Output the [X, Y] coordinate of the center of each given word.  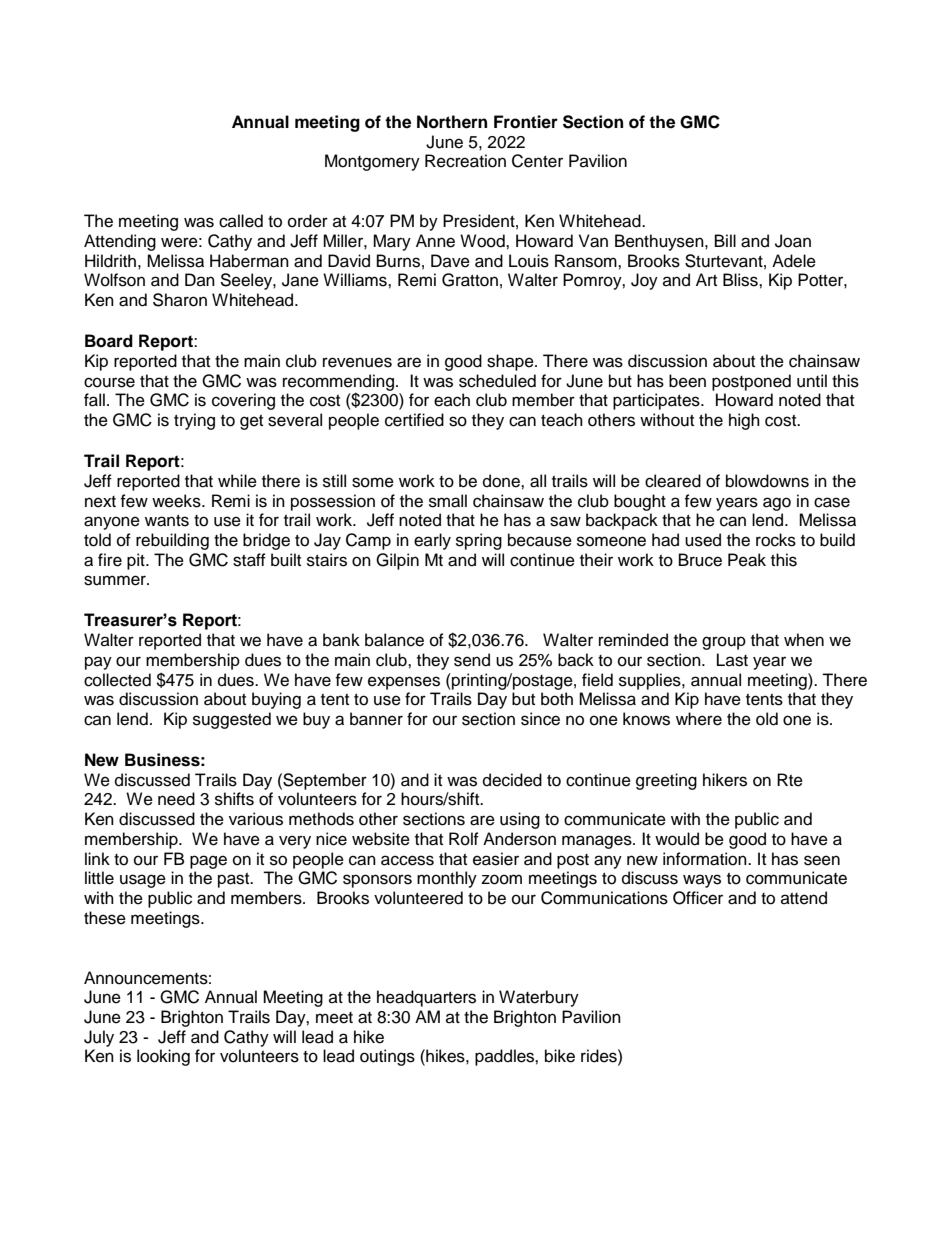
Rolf [464, 839]
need [176, 799]
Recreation [465, 161]
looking [163, 1057]
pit [137, 561]
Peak [747, 560]
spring [479, 541]
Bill [725, 240]
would [677, 839]
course [109, 382]
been [687, 381]
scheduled [497, 381]
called [241, 221]
